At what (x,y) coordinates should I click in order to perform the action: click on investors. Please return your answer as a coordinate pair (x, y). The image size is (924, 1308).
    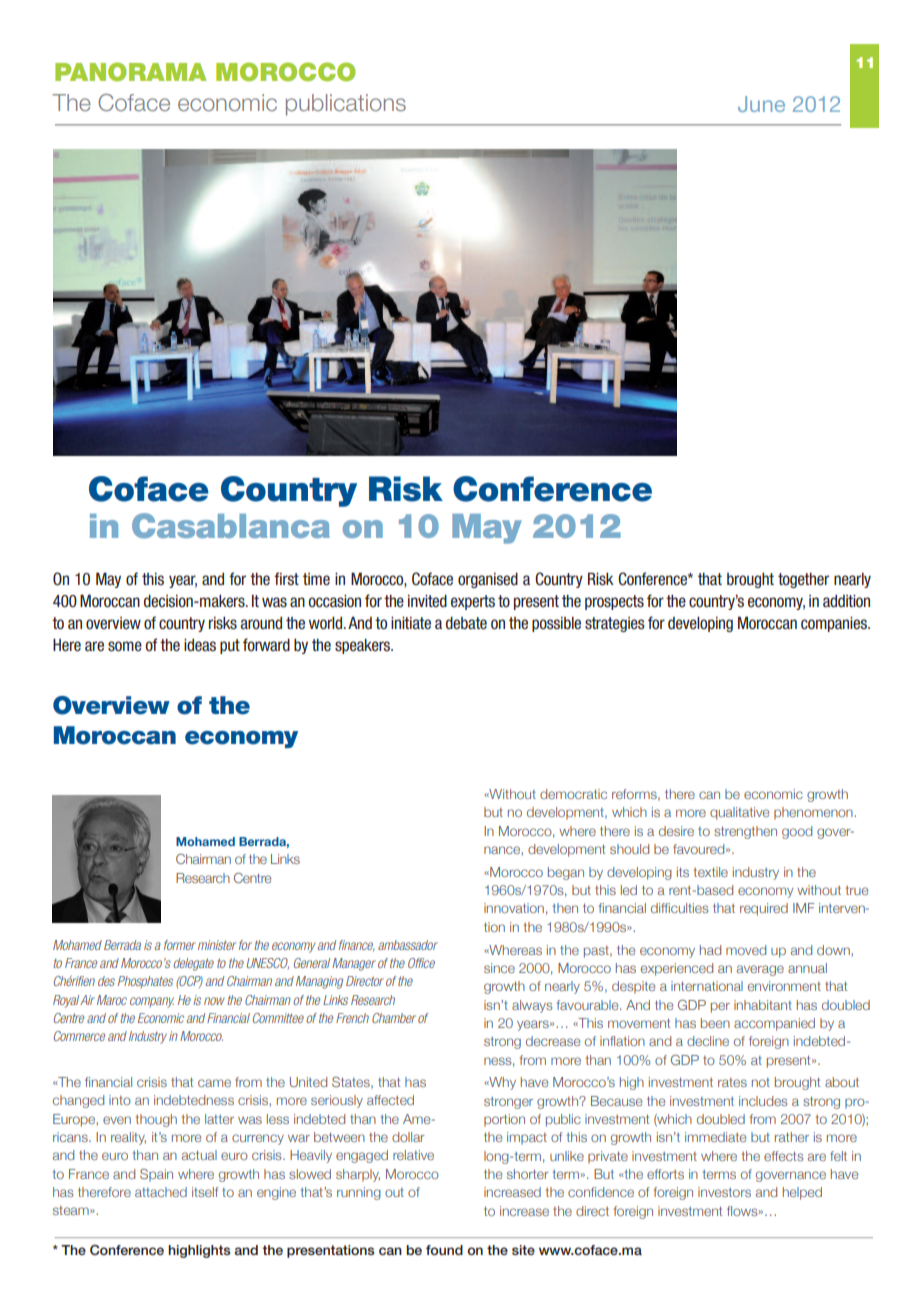
    Looking at the image, I should click on (724, 1192).
